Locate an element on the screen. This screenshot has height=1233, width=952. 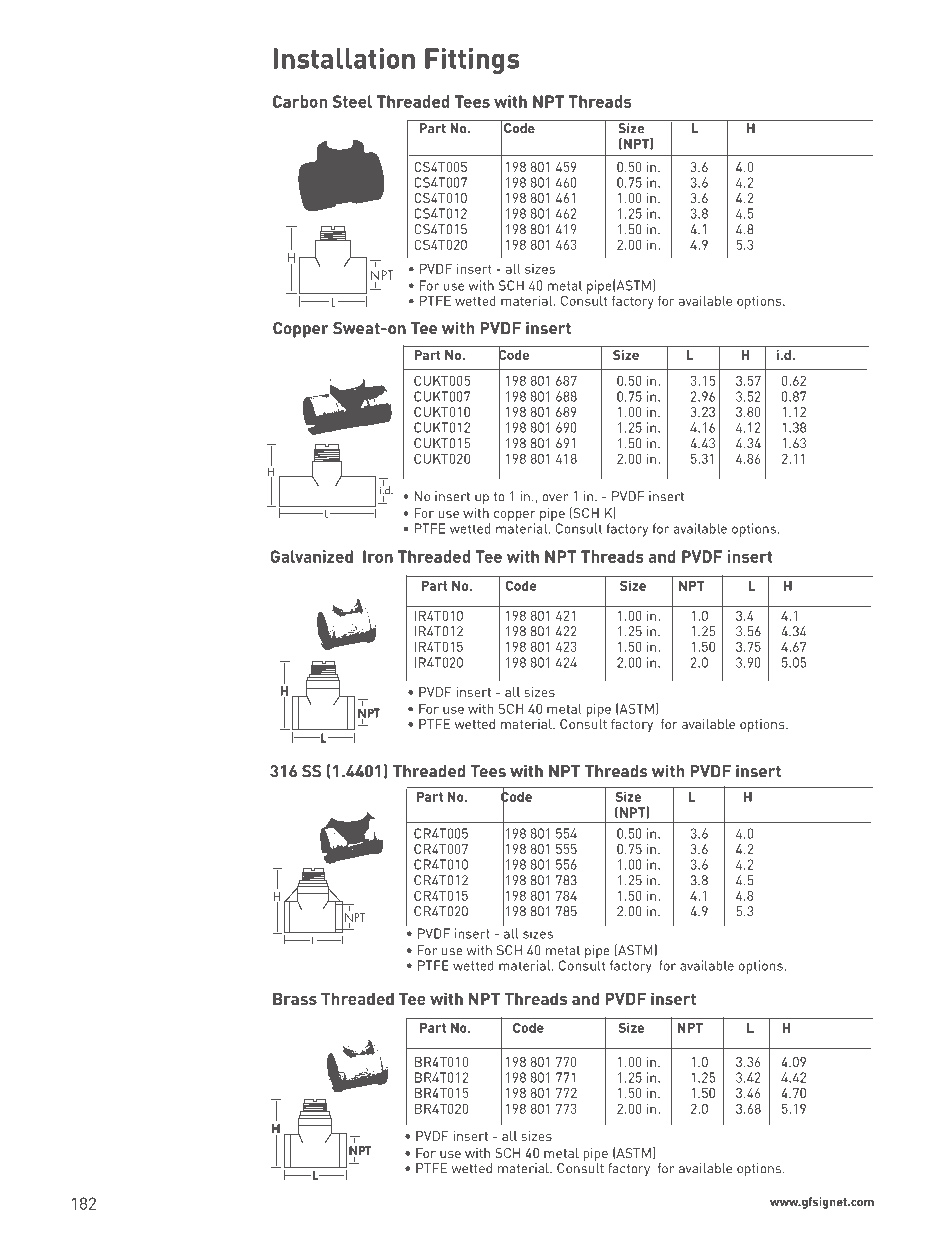
Steel is located at coordinates (352, 101).
